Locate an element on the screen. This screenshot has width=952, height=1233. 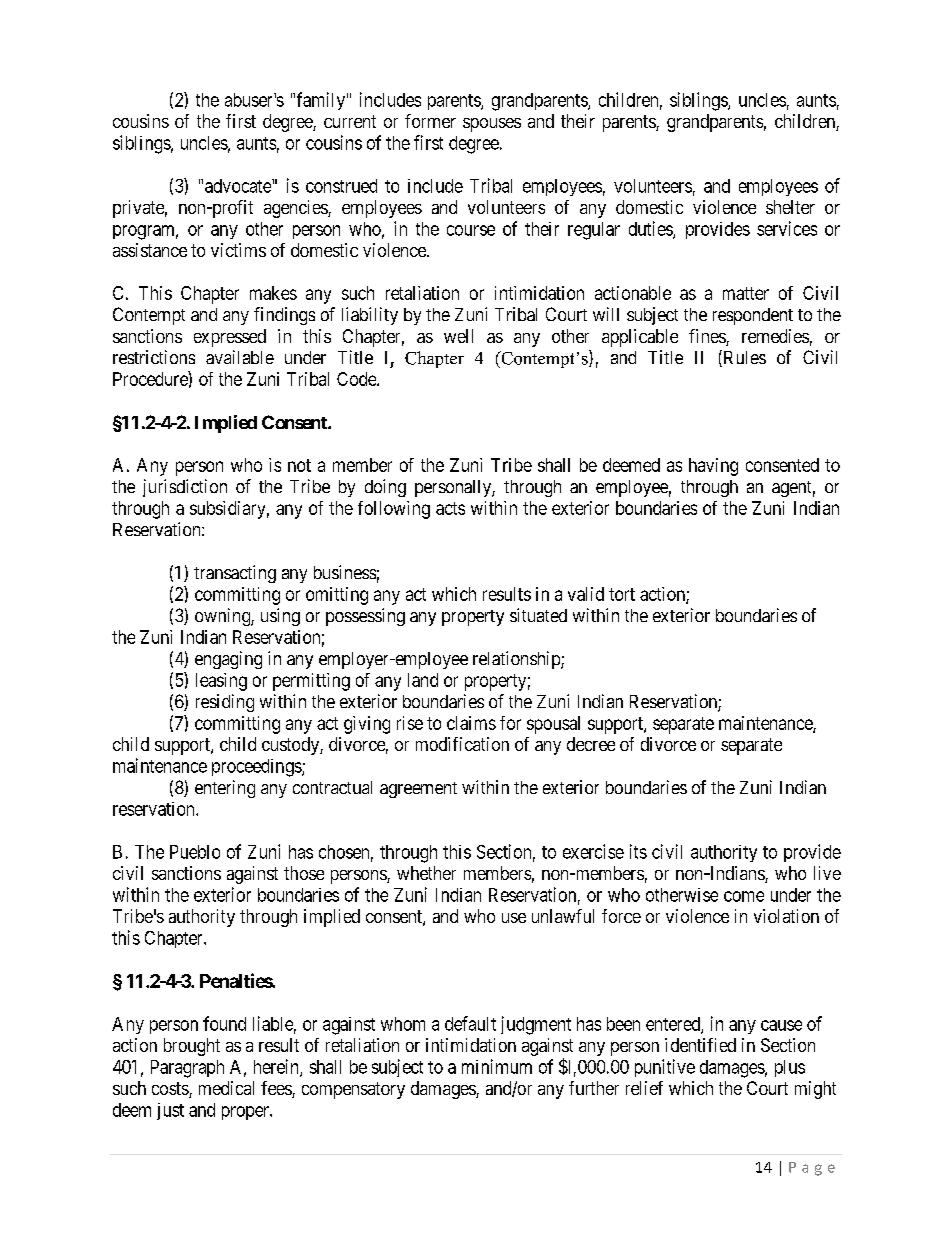
modification is located at coordinates (462, 744).
